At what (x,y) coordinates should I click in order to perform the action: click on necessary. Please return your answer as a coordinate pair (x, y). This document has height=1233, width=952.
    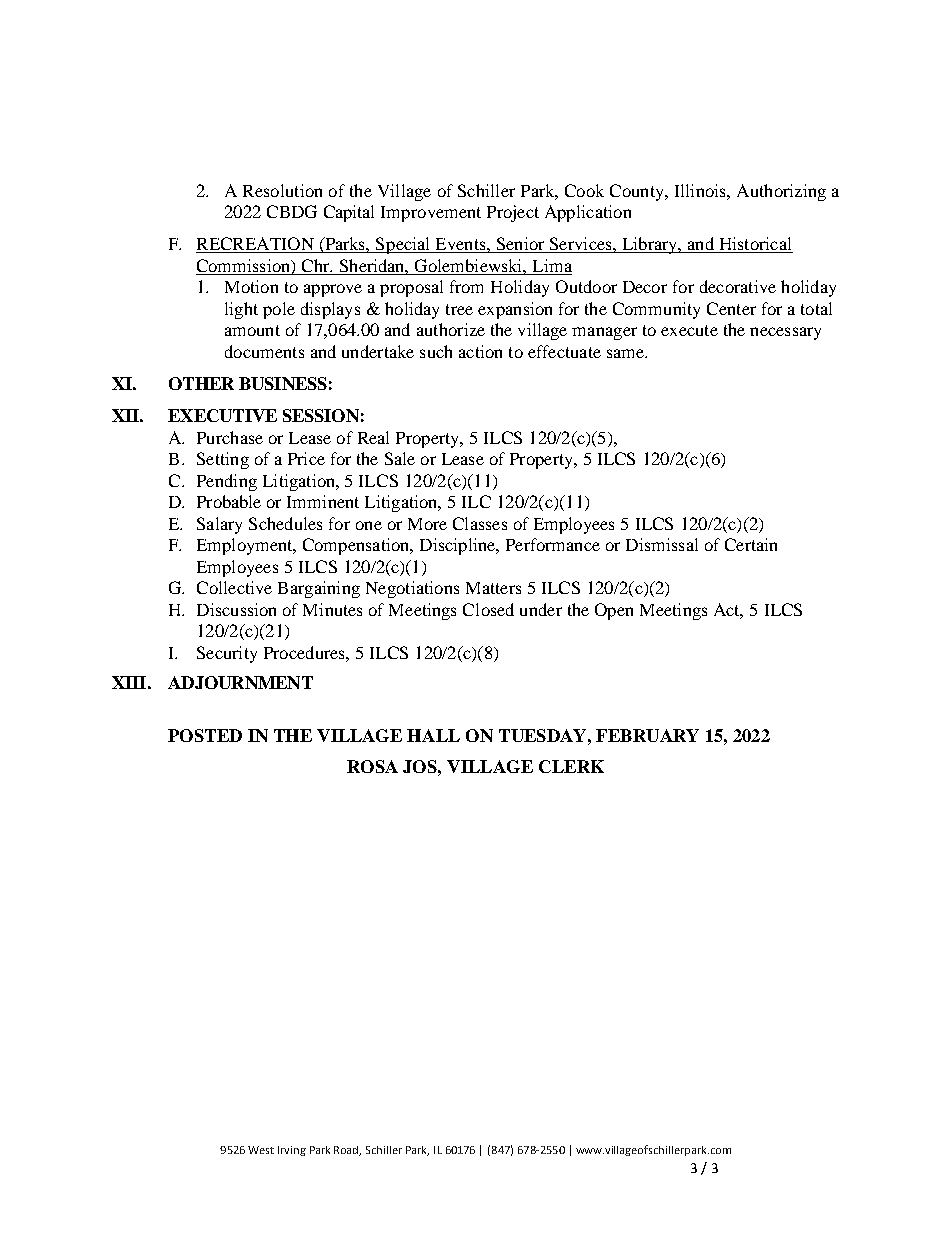
    Looking at the image, I should click on (785, 333).
